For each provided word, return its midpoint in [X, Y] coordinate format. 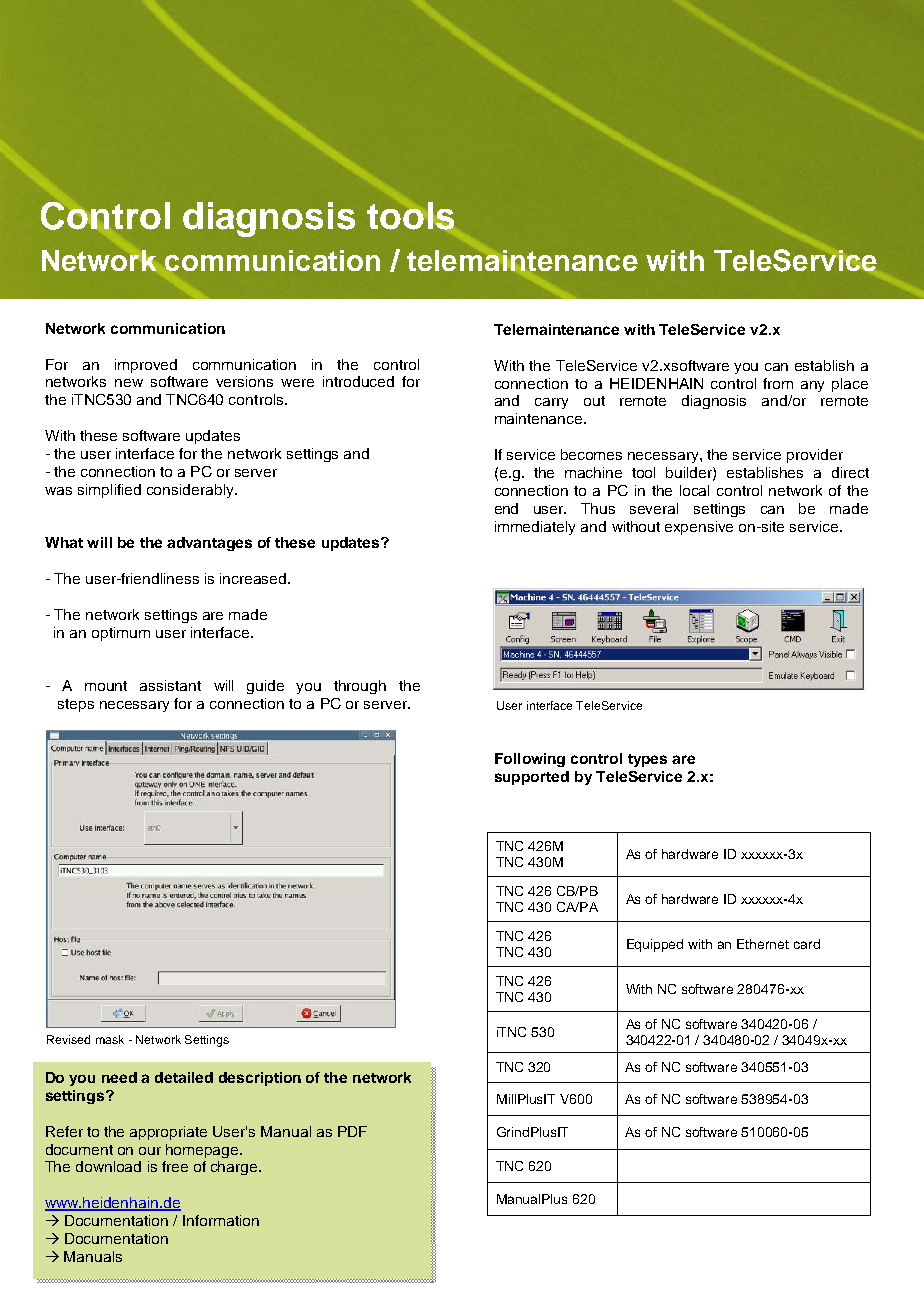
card [807, 944]
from [778, 383]
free [175, 1166]
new [129, 383]
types [647, 760]
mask [110, 1039]
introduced [358, 381]
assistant [170, 685]
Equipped [655, 945]
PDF [352, 1131]
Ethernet [763, 944]
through [360, 687]
